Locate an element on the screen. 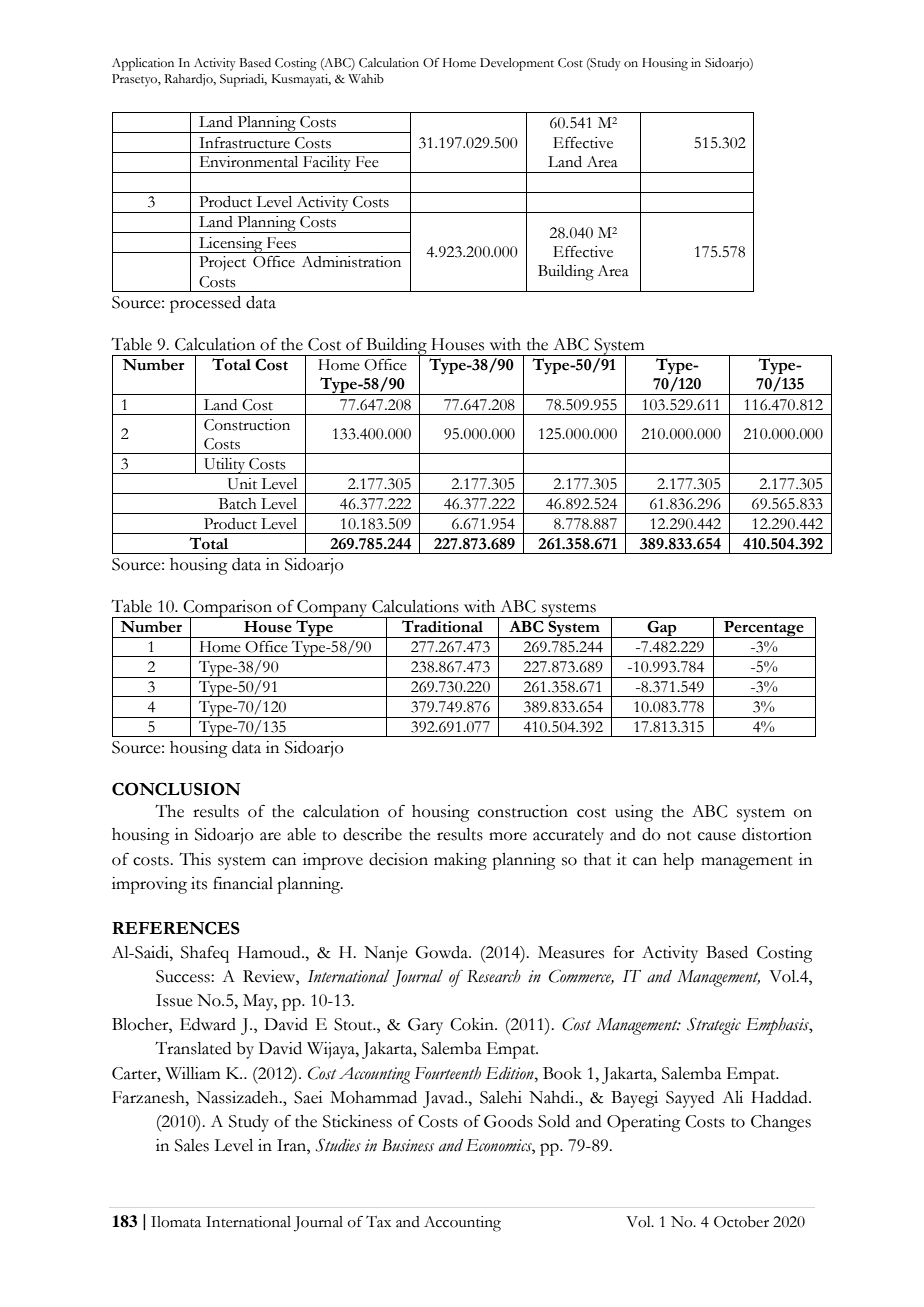  its is located at coordinates (199, 883).
